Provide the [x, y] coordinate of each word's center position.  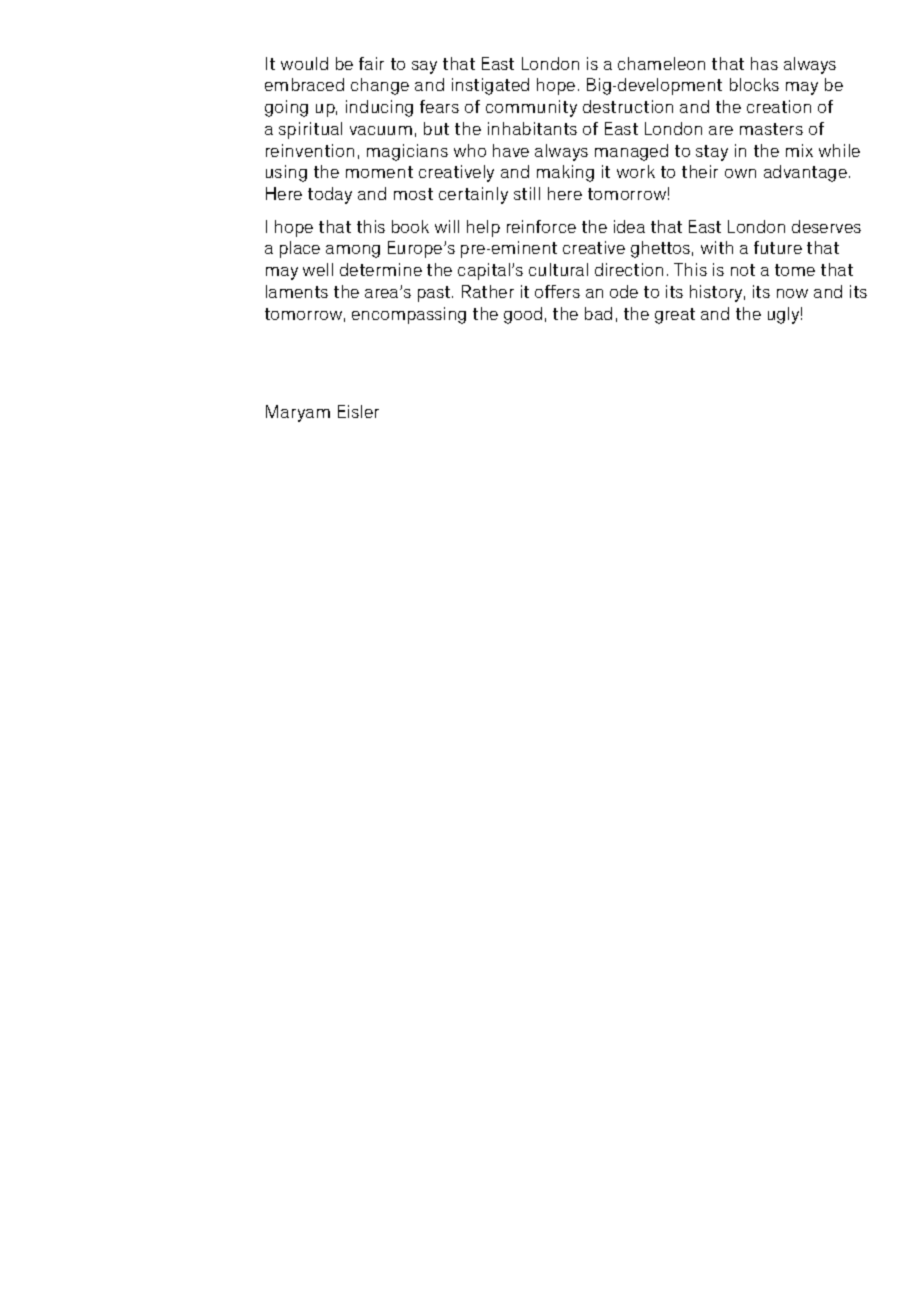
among [353, 251]
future [778, 247]
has [764, 63]
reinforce [541, 226]
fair [371, 63]
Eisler [358, 411]
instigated [490, 86]
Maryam [298, 413]
